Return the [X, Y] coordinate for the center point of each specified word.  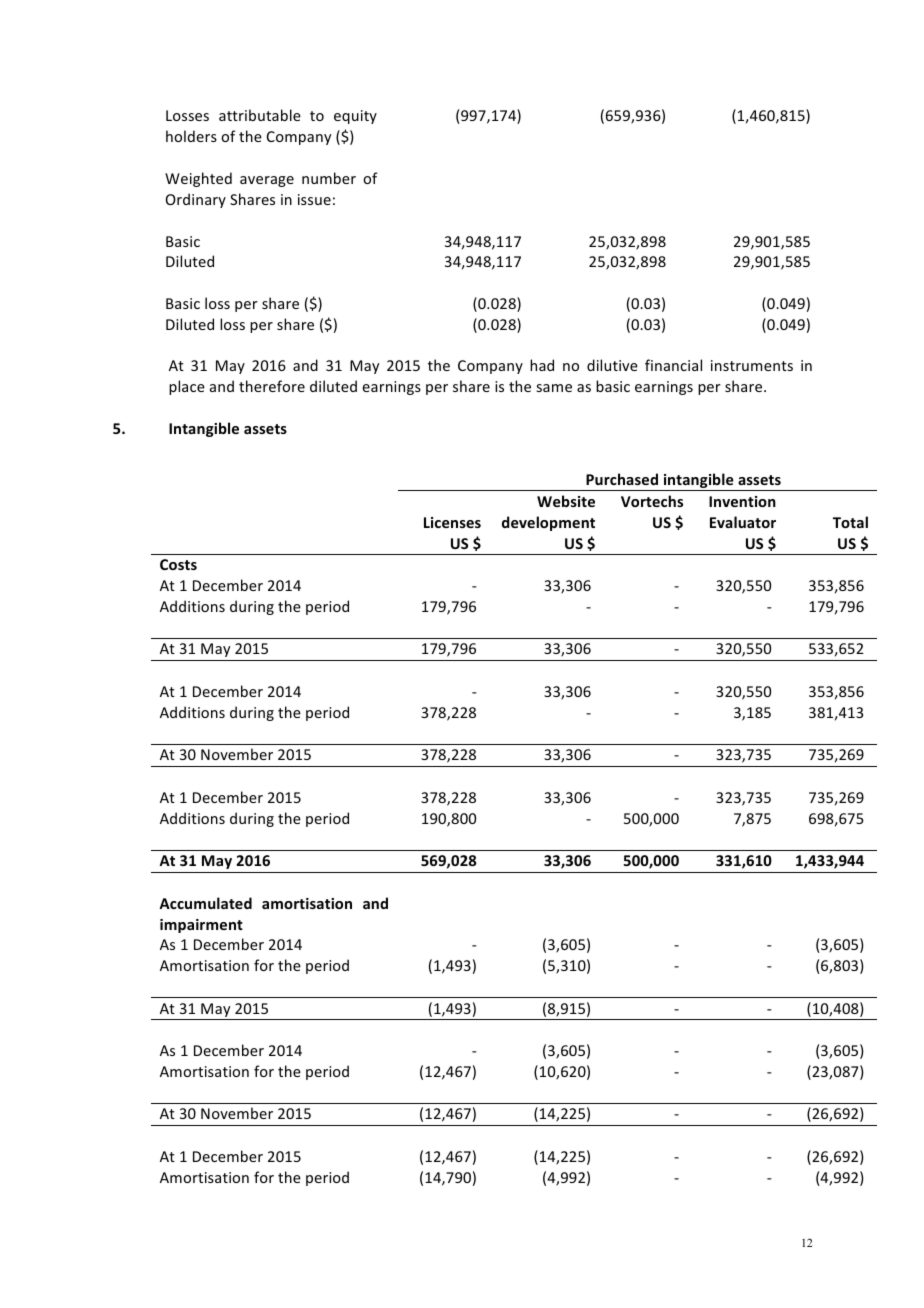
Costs [178, 564]
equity [355, 117]
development [548, 523]
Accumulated [205, 903]
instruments [752, 365]
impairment [201, 926]
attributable [260, 115]
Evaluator [743, 522]
